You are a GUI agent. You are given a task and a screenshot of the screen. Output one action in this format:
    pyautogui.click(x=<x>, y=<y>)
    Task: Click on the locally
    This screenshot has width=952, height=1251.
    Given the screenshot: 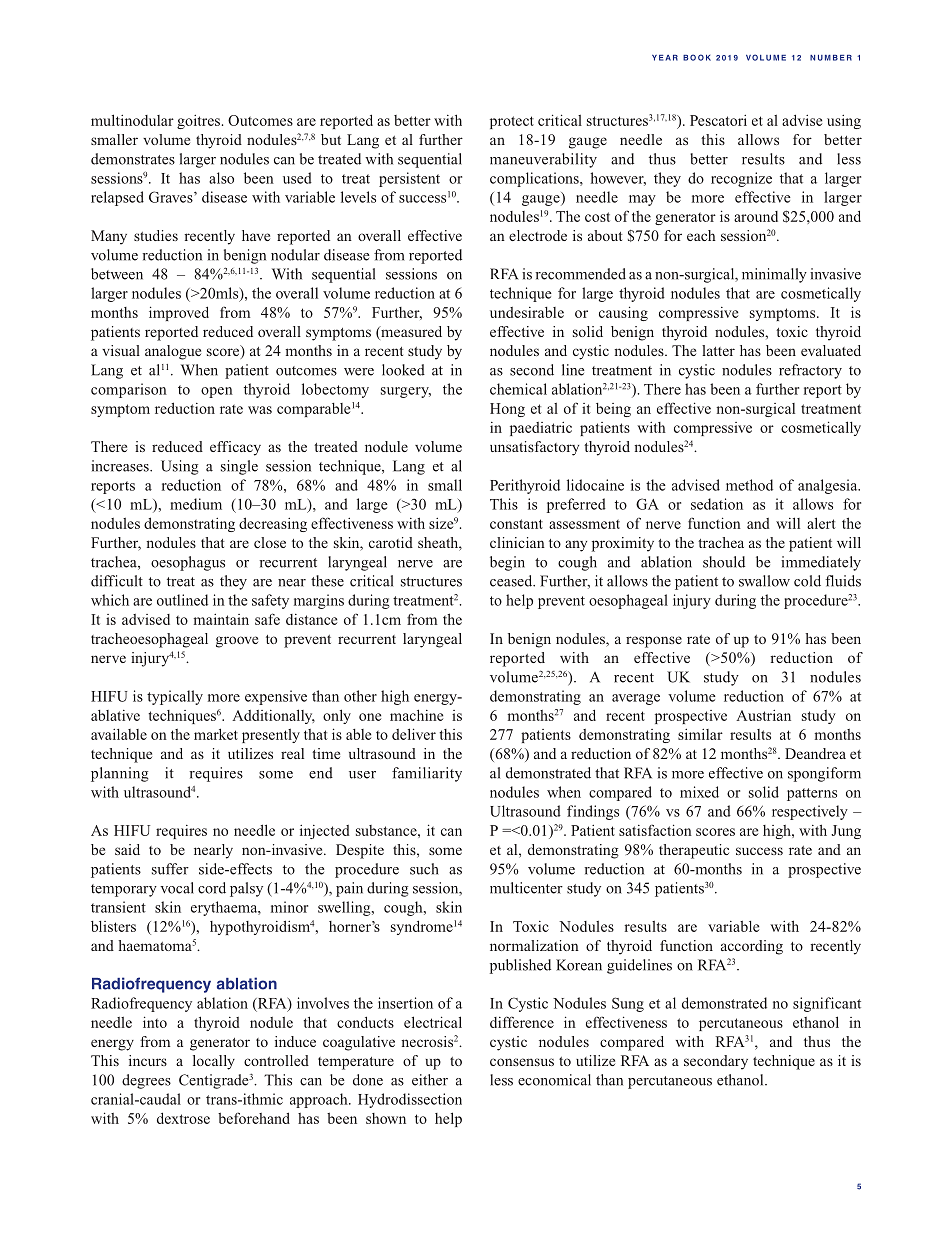 What is the action you would take?
    pyautogui.click(x=214, y=1062)
